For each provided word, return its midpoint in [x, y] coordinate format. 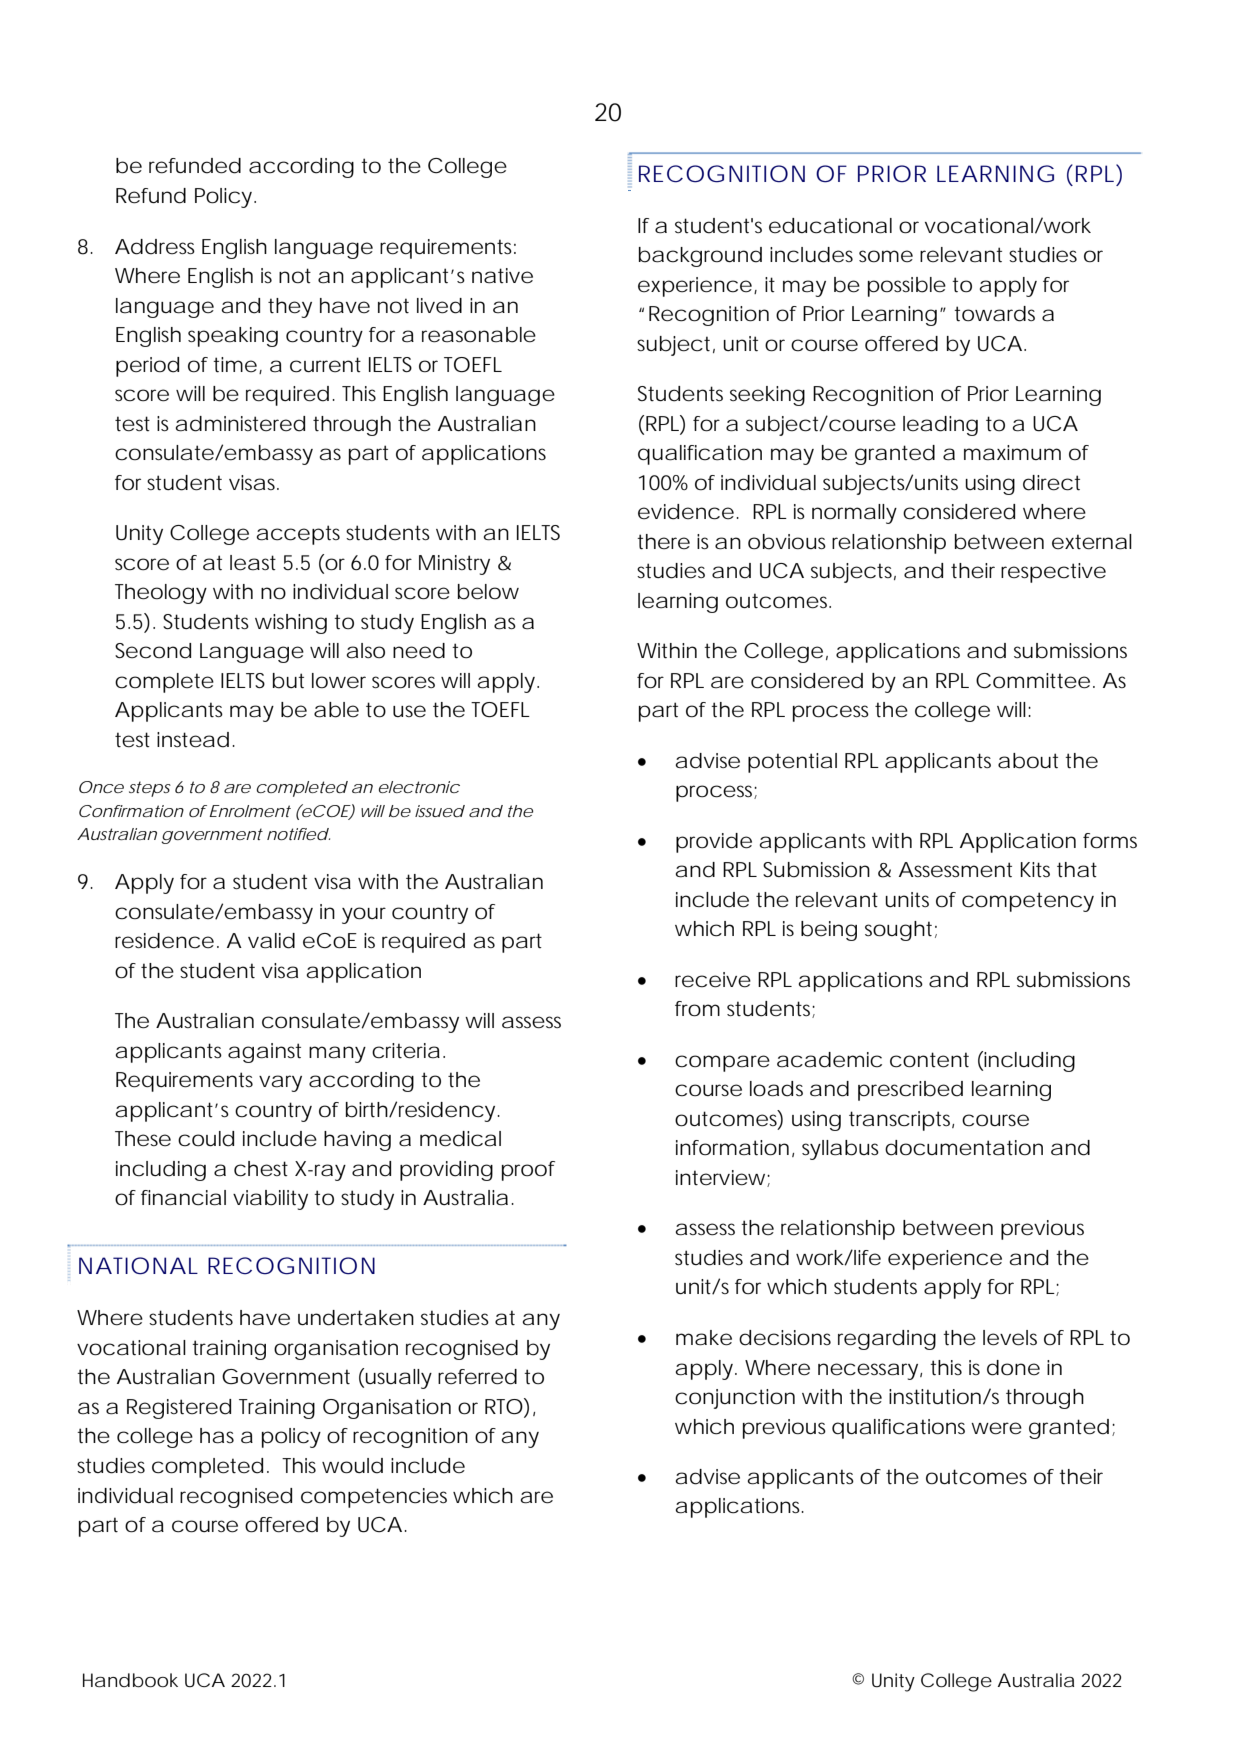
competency [1028, 902]
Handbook [130, 1680]
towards [994, 314]
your [364, 915]
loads [776, 1089]
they [290, 308]
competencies [374, 1498]
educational [830, 226]
